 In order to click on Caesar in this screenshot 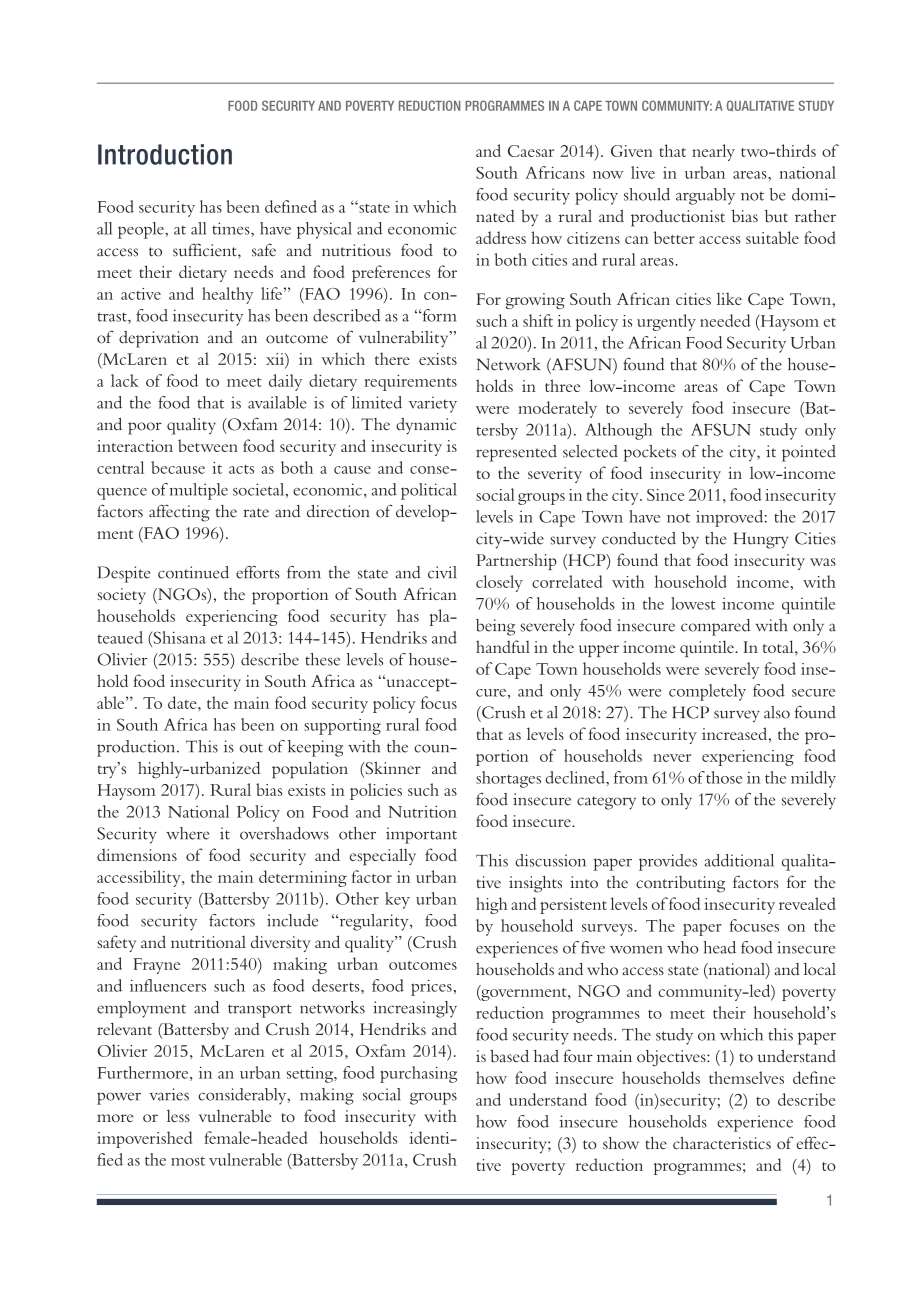, I will do `click(531, 151)`.
